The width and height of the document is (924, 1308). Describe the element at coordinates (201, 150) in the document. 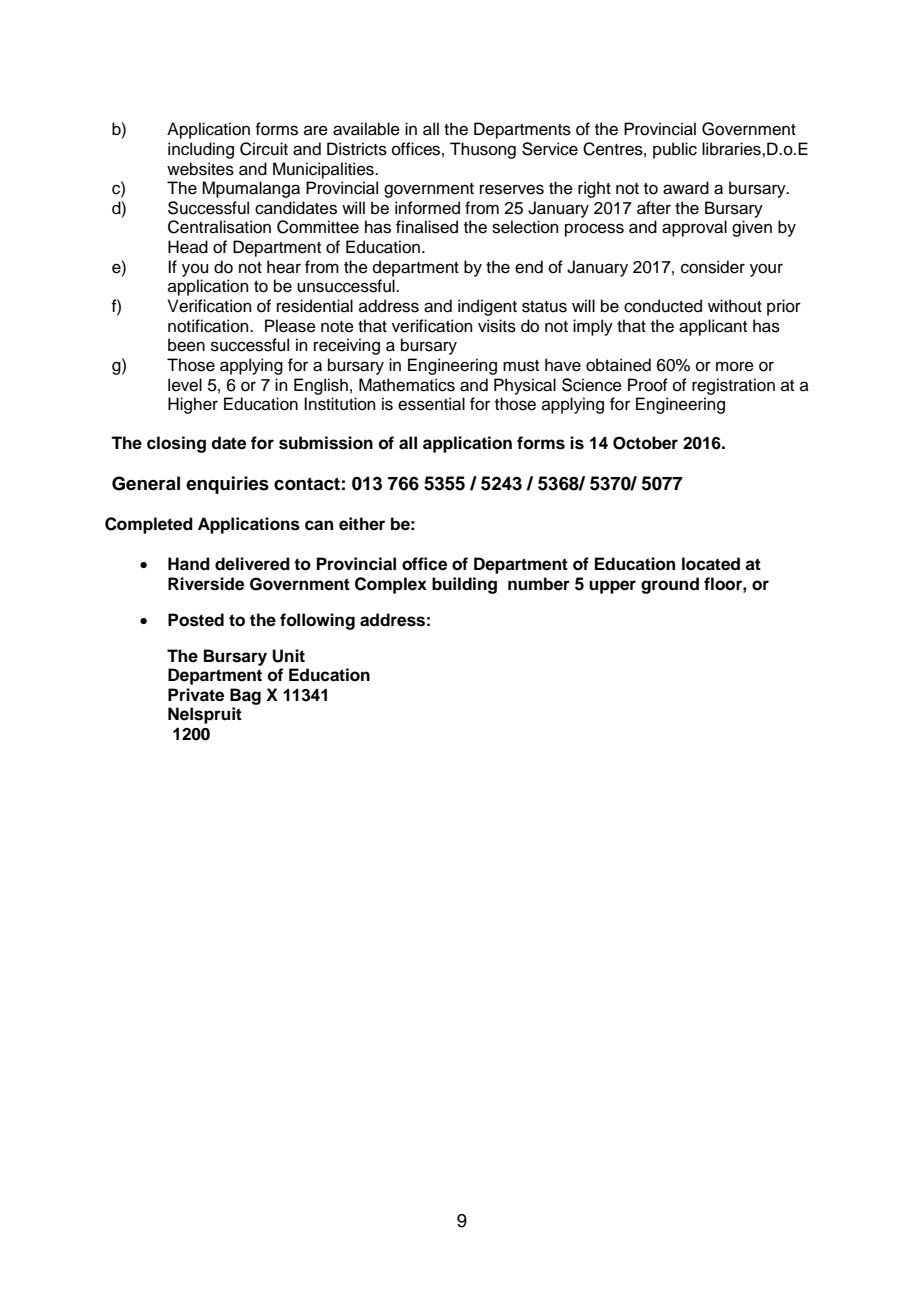

I see `including` at that location.
